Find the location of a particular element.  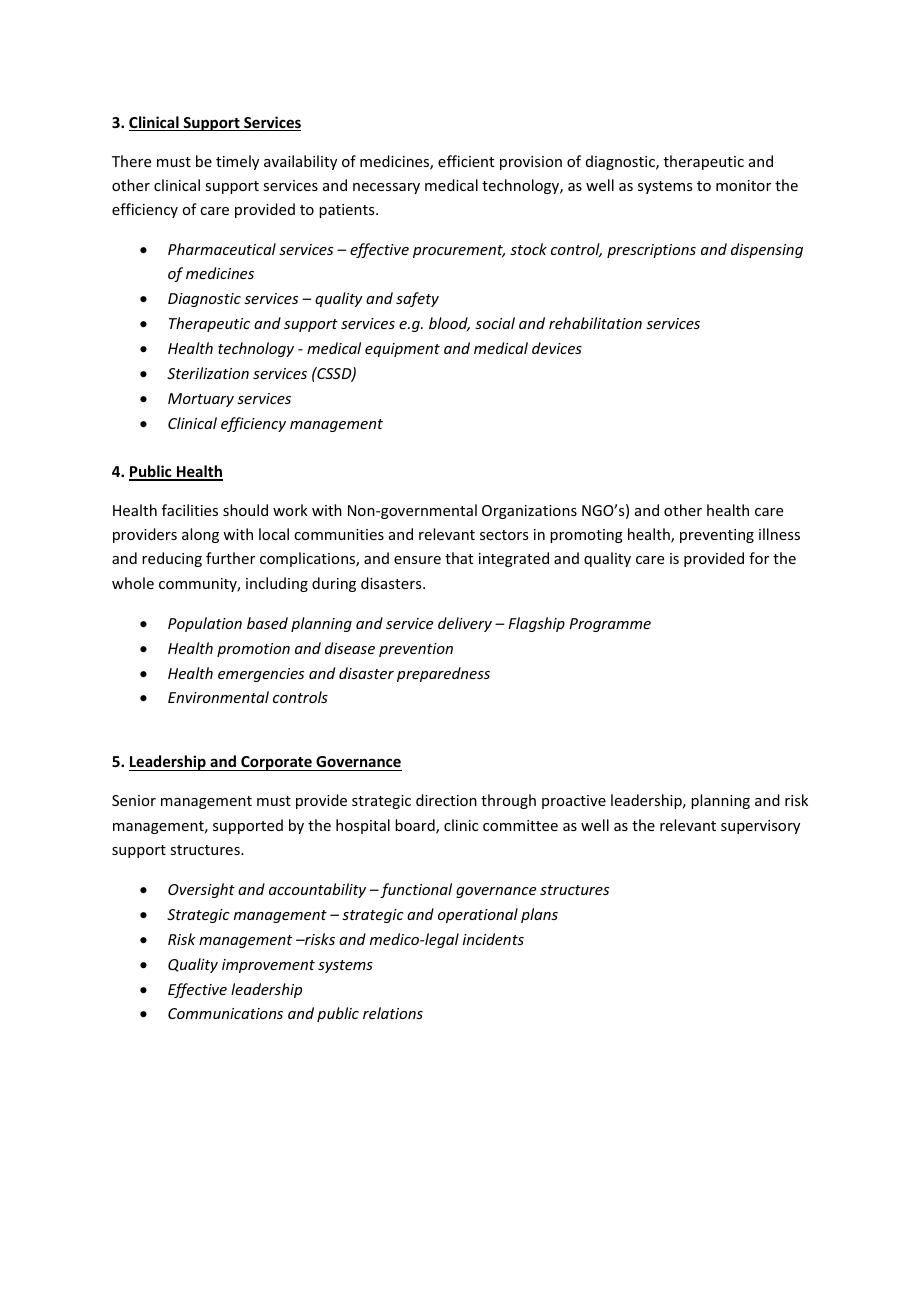

timely is located at coordinates (237, 162).
